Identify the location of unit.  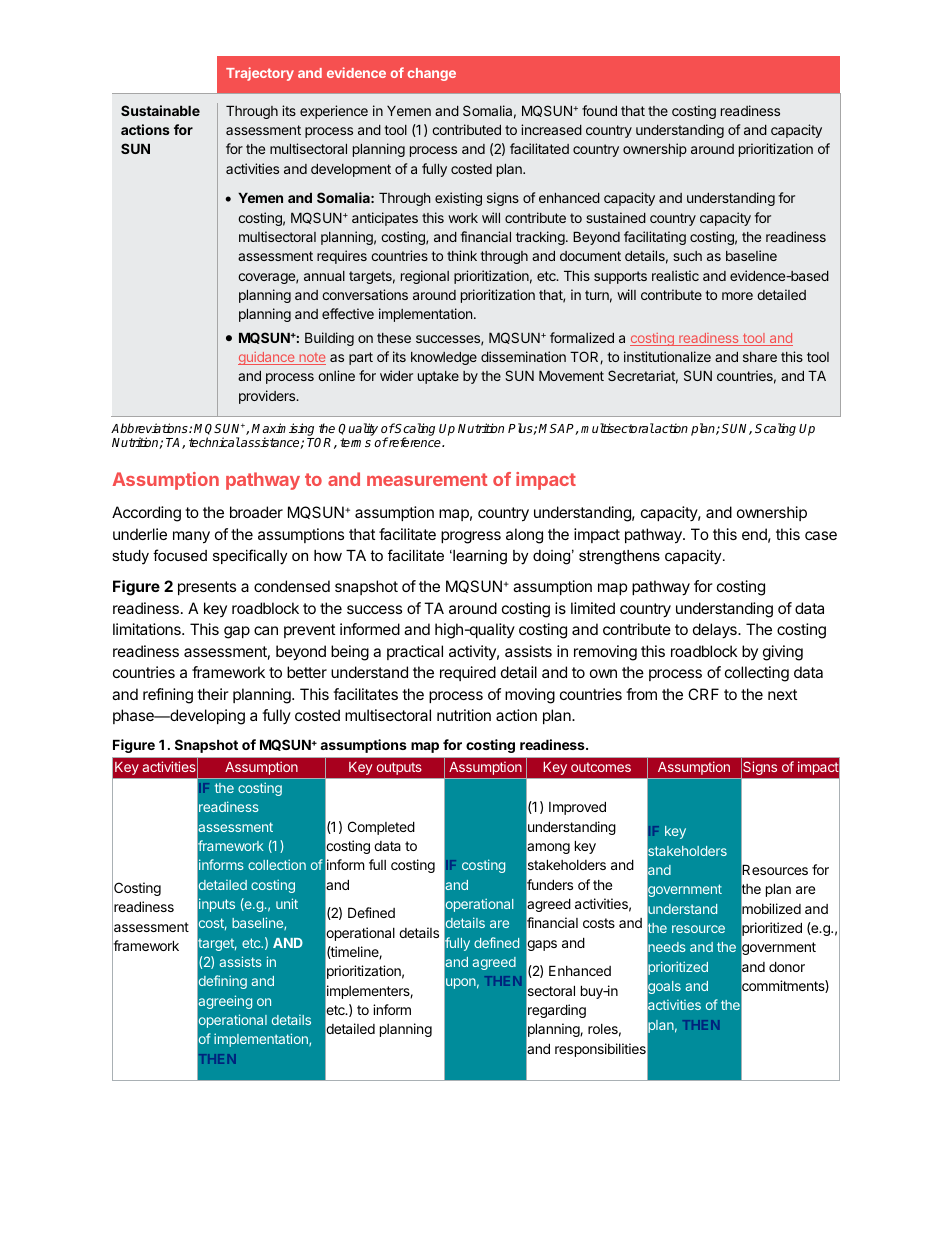
(287, 903).
